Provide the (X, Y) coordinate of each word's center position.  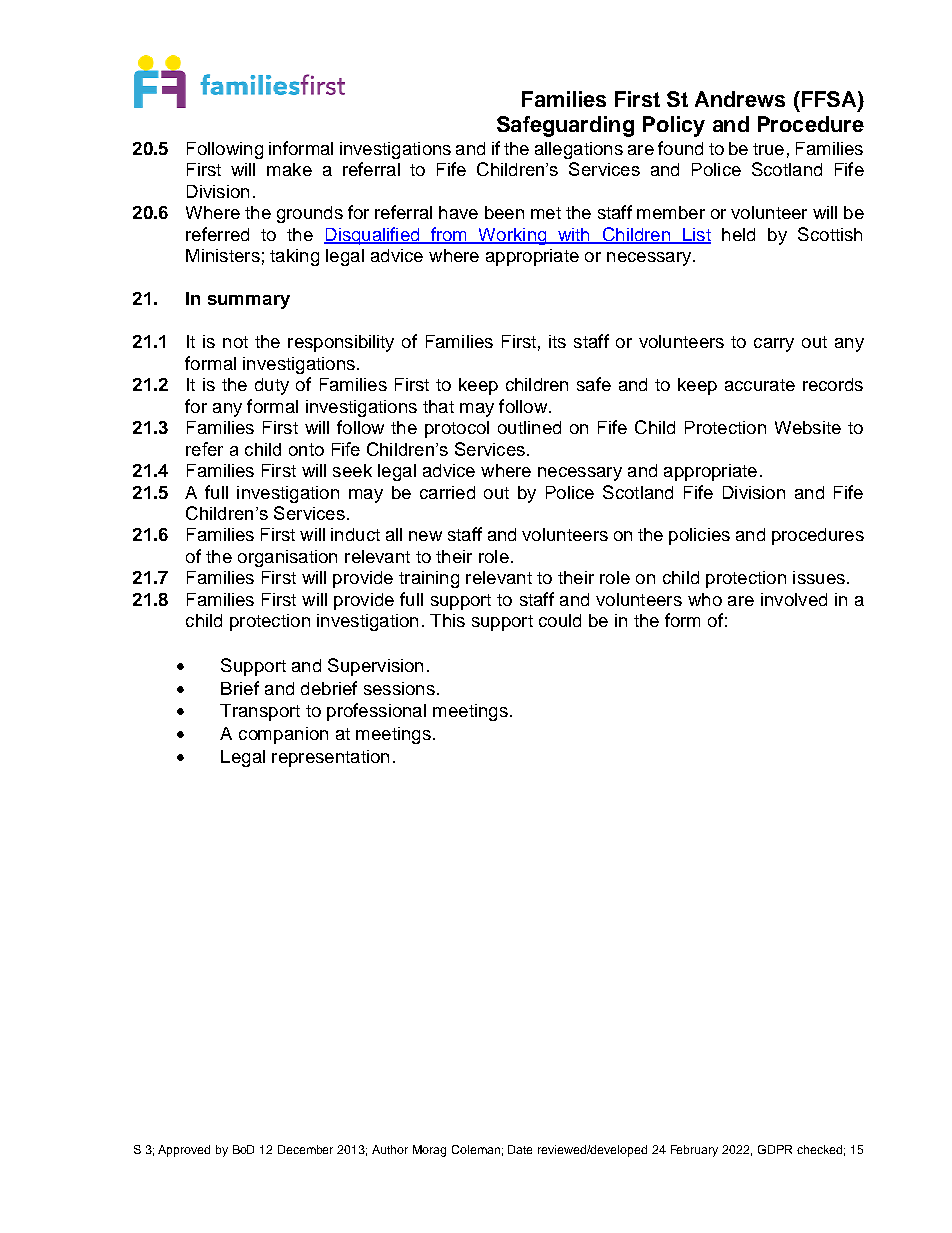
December (305, 1149)
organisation (287, 558)
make (289, 169)
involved (794, 599)
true (768, 149)
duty (272, 386)
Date (520, 1149)
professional (376, 712)
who (705, 599)
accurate (760, 385)
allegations (579, 150)
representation (330, 758)
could (560, 620)
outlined (529, 427)
